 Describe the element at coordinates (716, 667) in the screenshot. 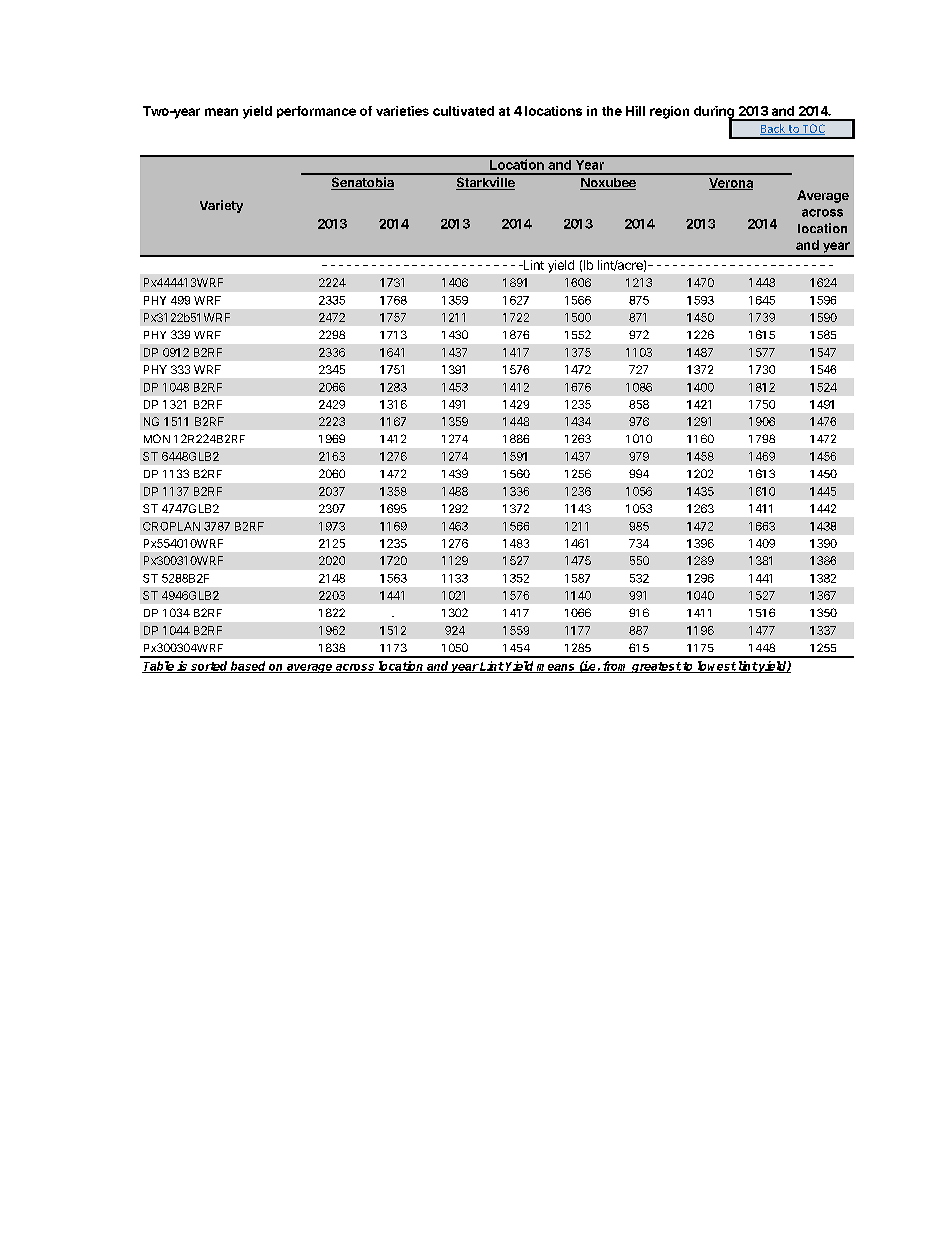

I see `lowest` at that location.
